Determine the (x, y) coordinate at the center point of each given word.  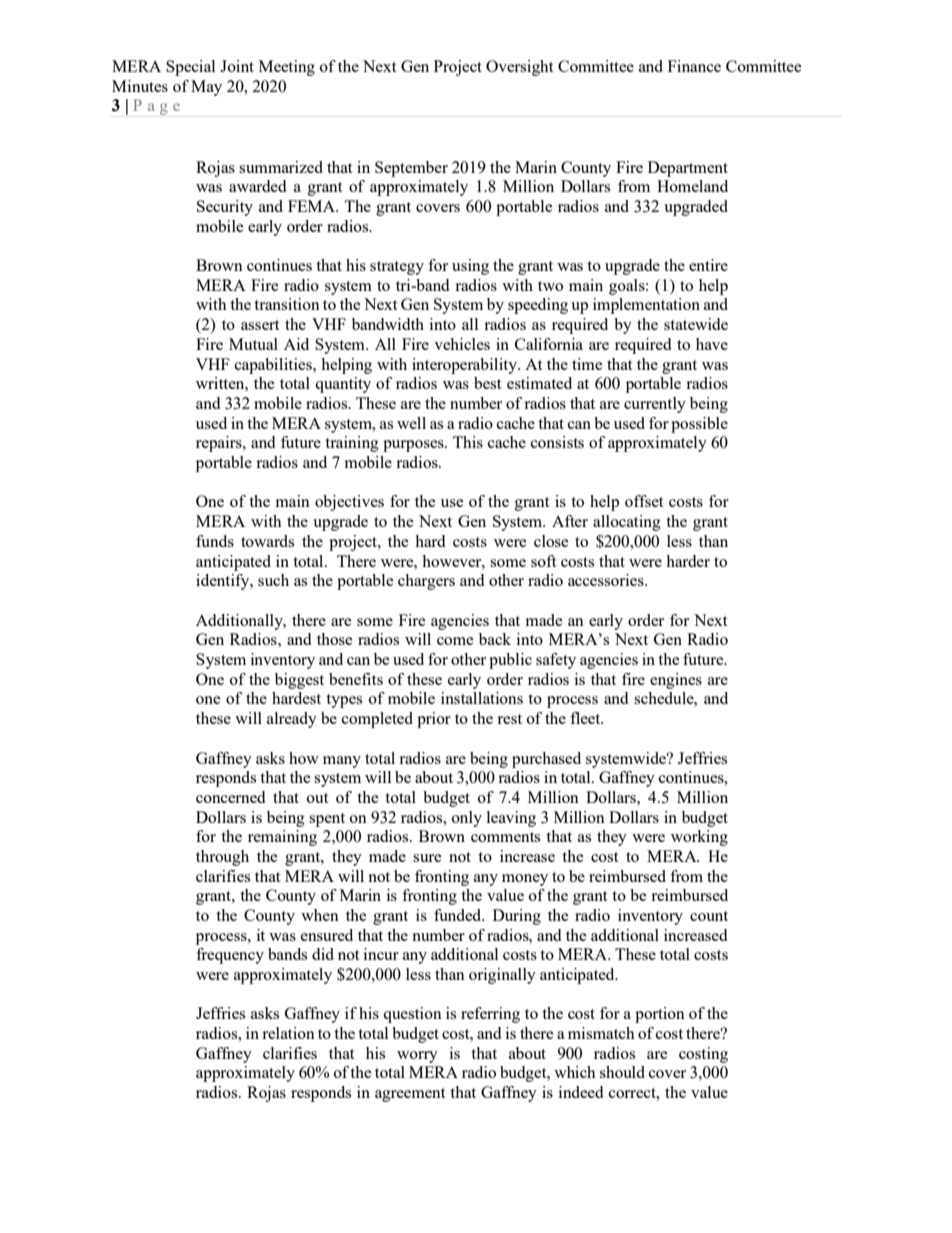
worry (417, 1057)
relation (288, 1033)
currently (655, 405)
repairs (220, 444)
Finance (694, 66)
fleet (586, 718)
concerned (230, 797)
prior (434, 720)
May (206, 88)
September (411, 169)
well (411, 423)
